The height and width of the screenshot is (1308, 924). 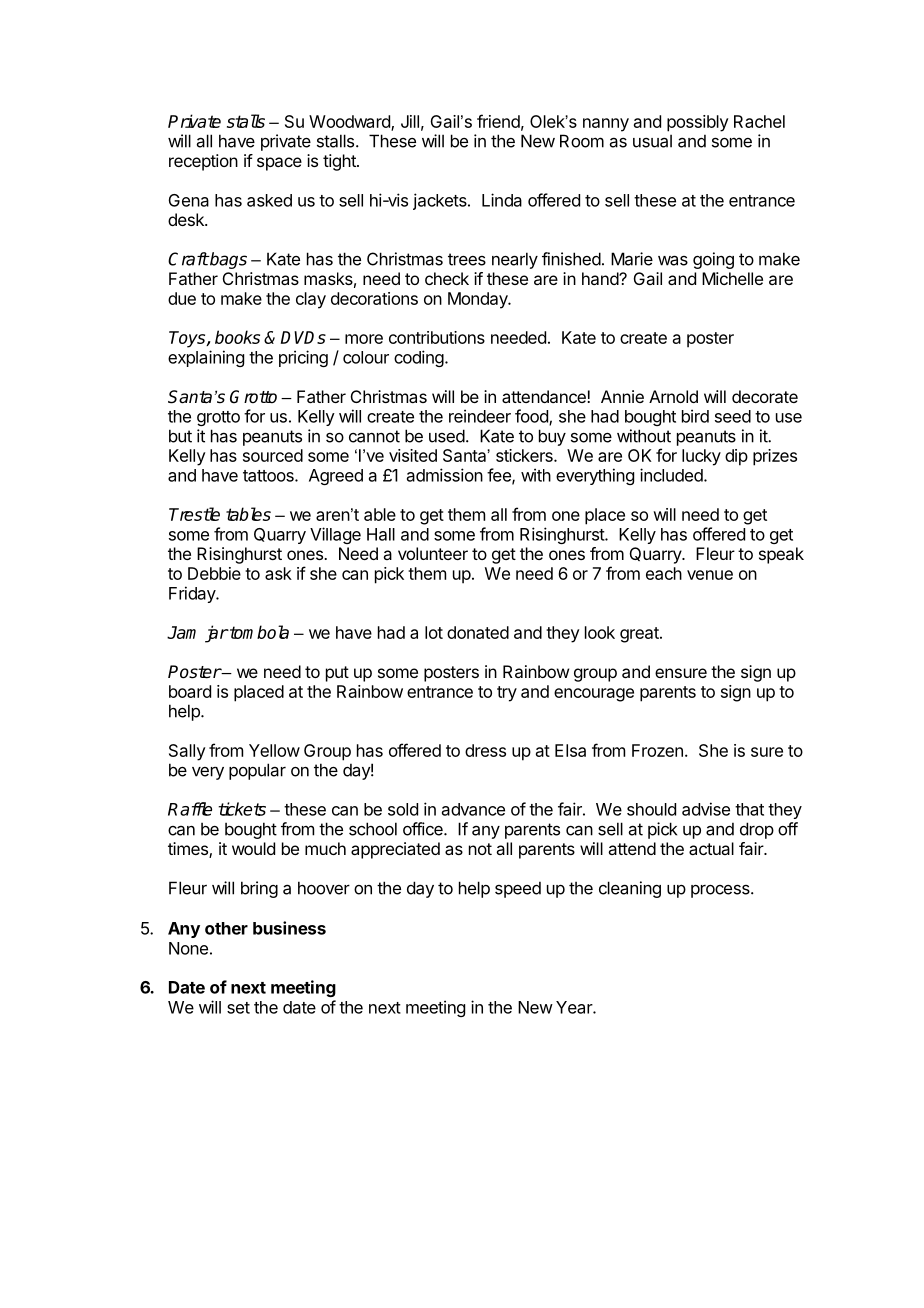 What do you see at coordinates (710, 575) in the screenshot?
I see `venue` at bounding box center [710, 575].
